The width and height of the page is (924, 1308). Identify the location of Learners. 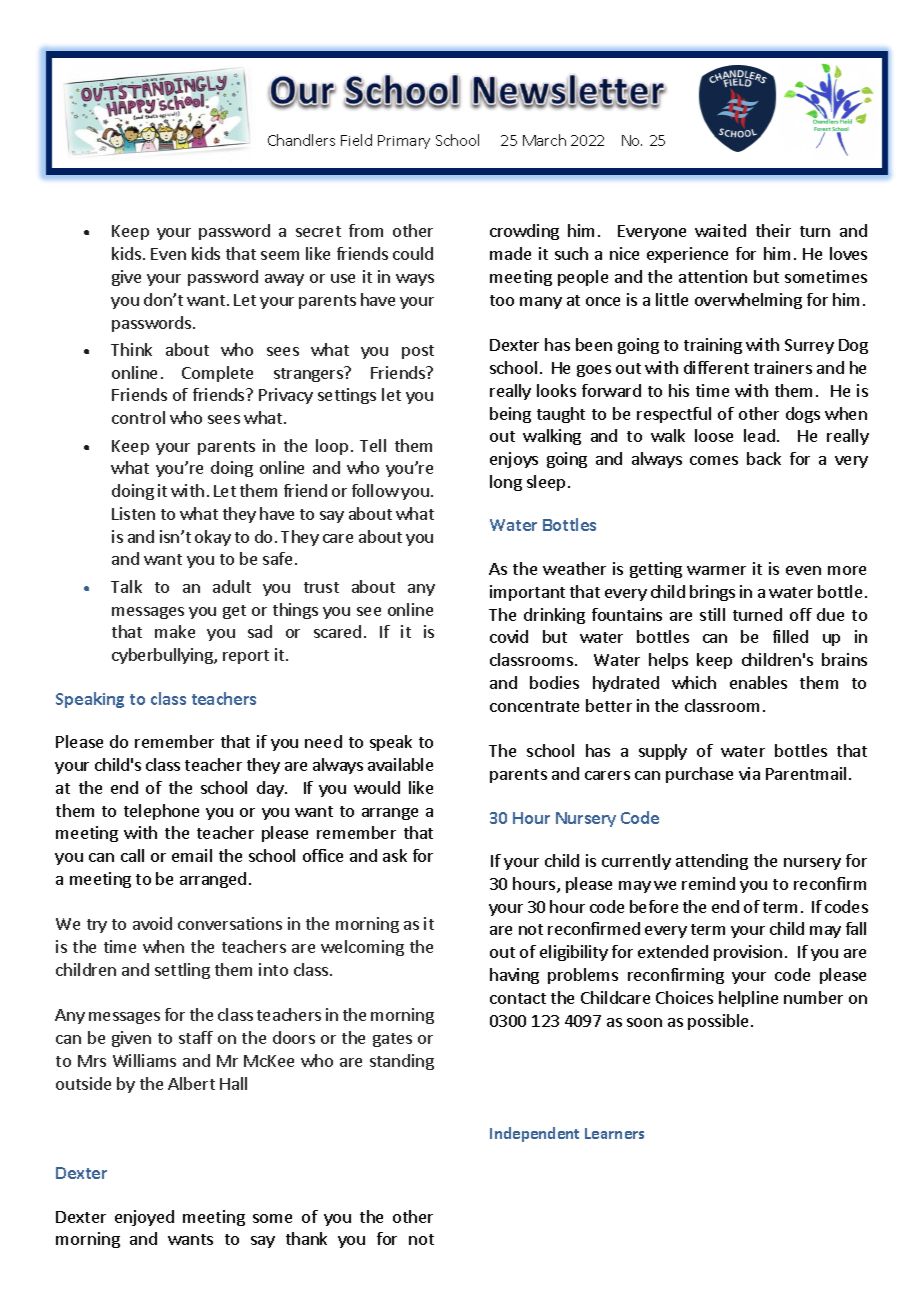
(614, 1133).
